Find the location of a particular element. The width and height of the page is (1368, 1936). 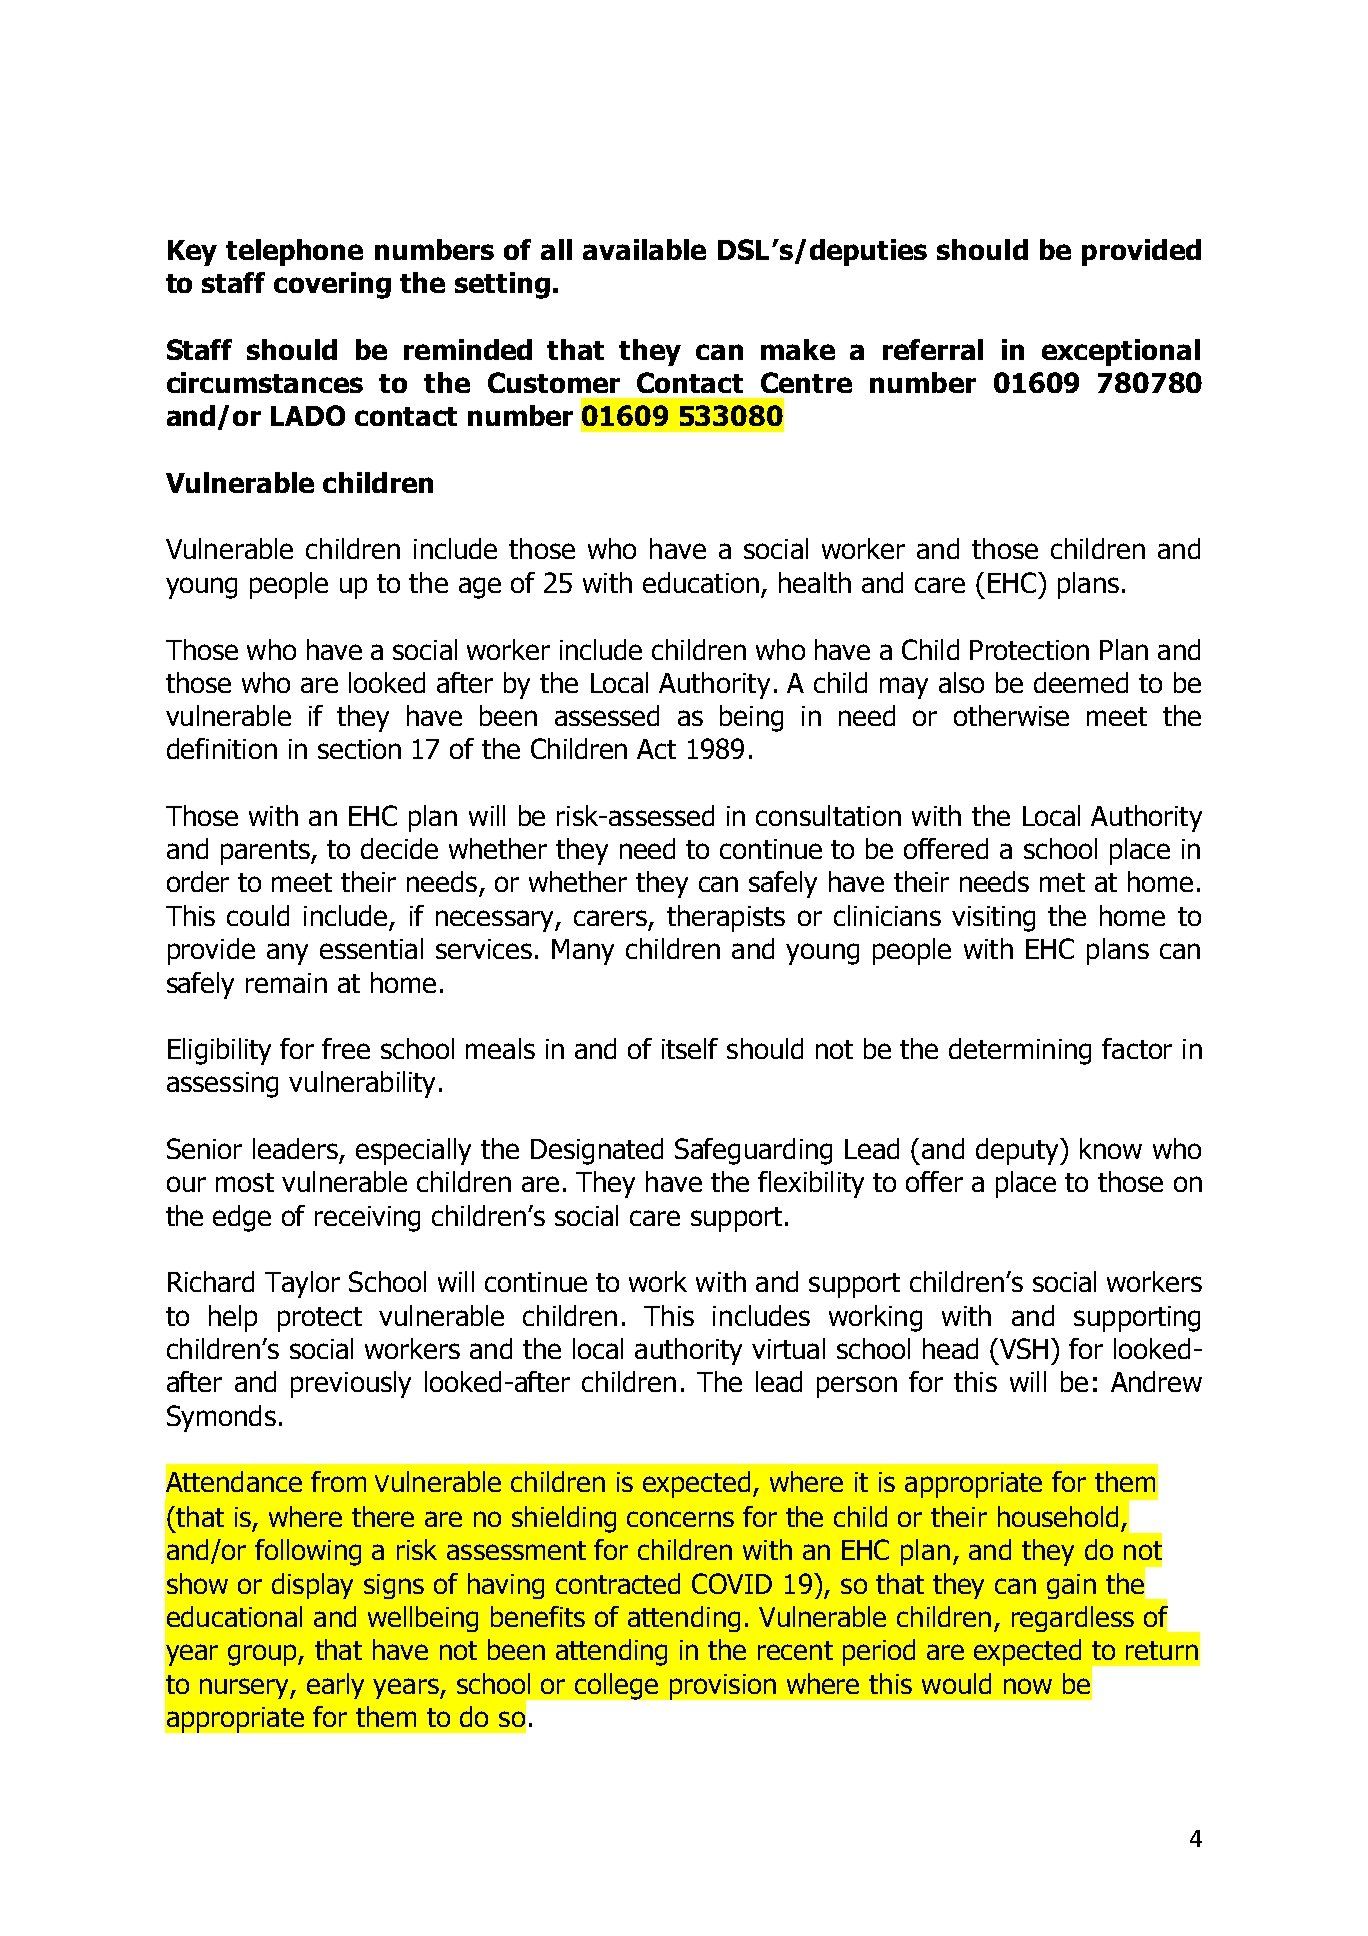

exceptional is located at coordinates (1121, 352).
